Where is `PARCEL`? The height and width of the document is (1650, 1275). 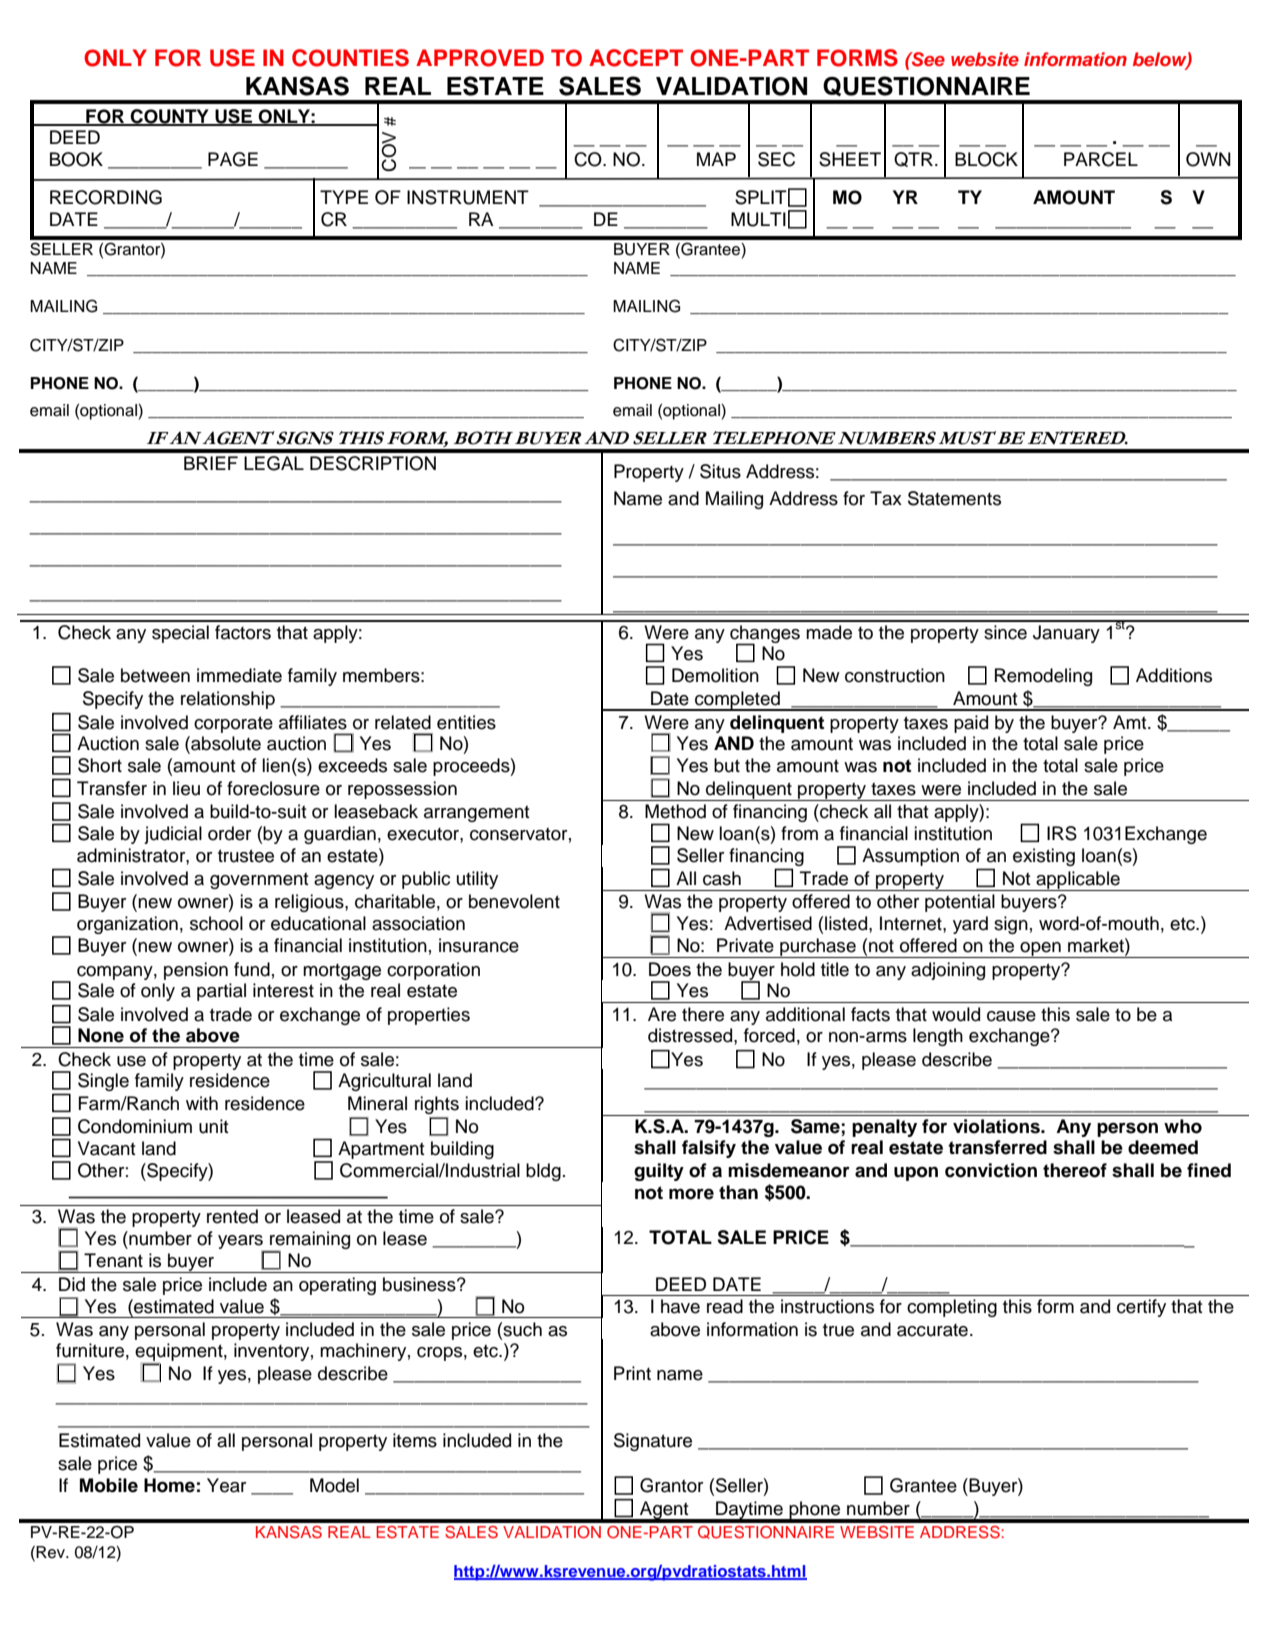 PARCEL is located at coordinates (1101, 159).
